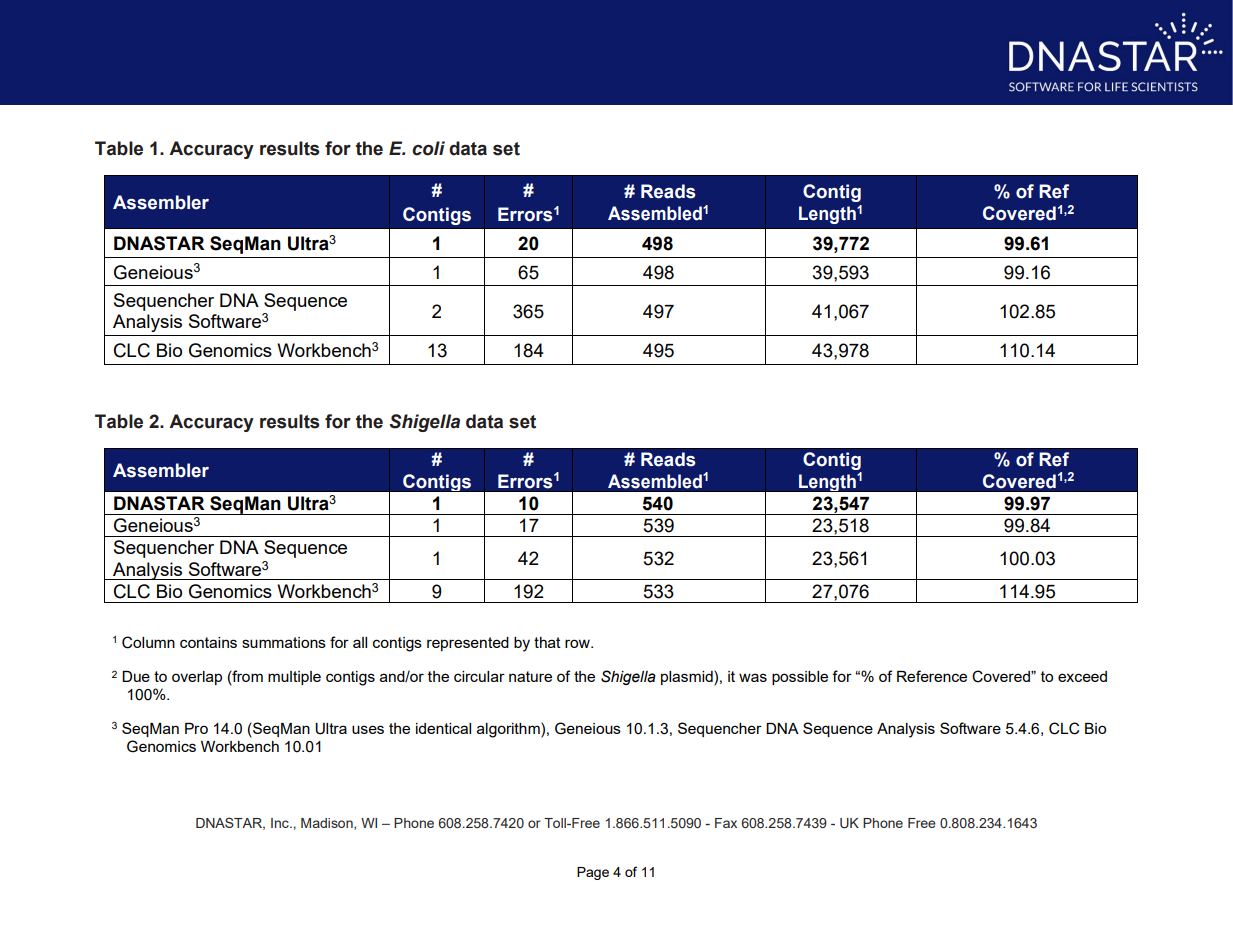  Describe the element at coordinates (932, 676) in the page. I see `Reference` at that location.
